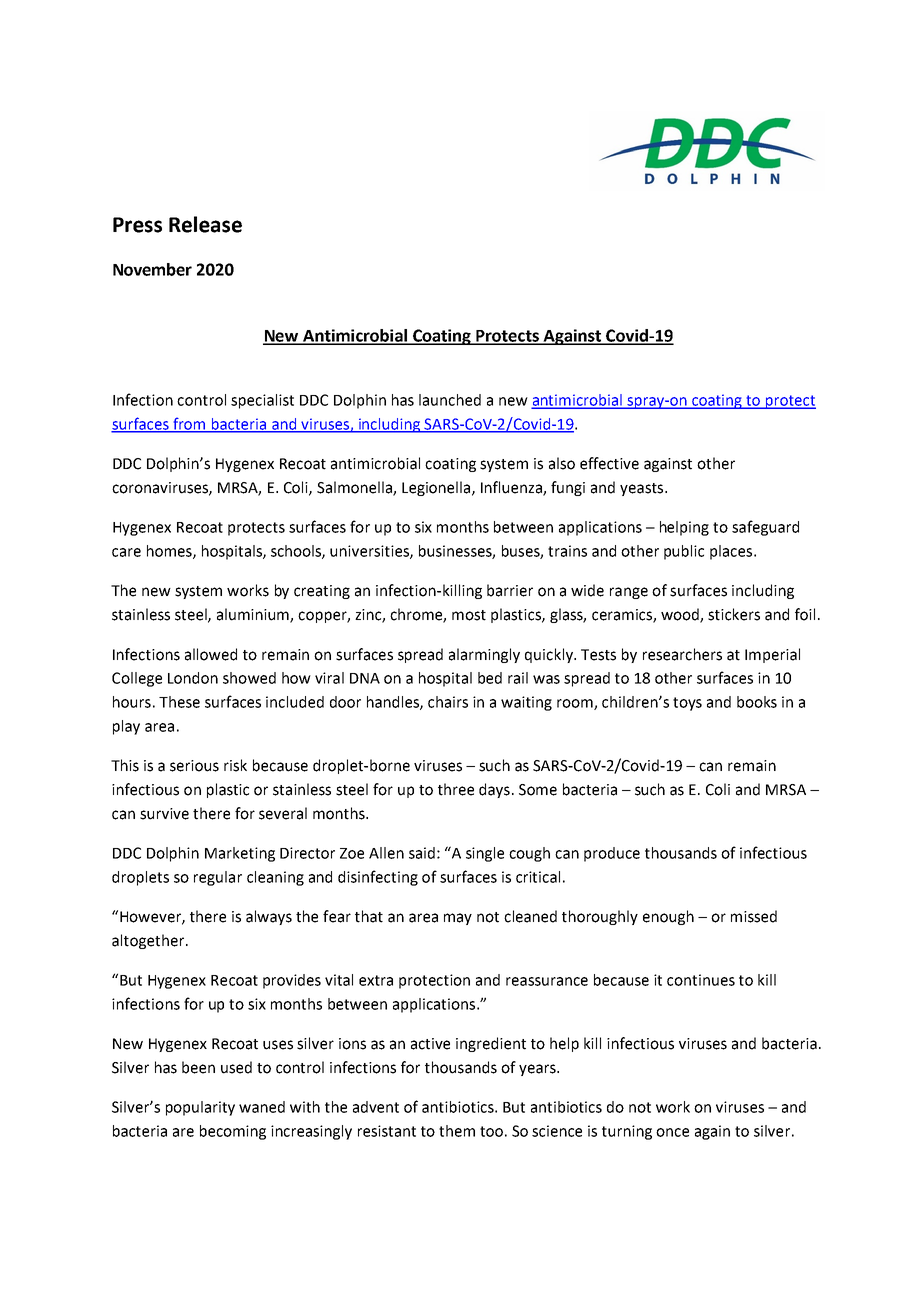 This image has height=1308, width=924. What do you see at coordinates (200, 1108) in the image?
I see `popularity` at bounding box center [200, 1108].
